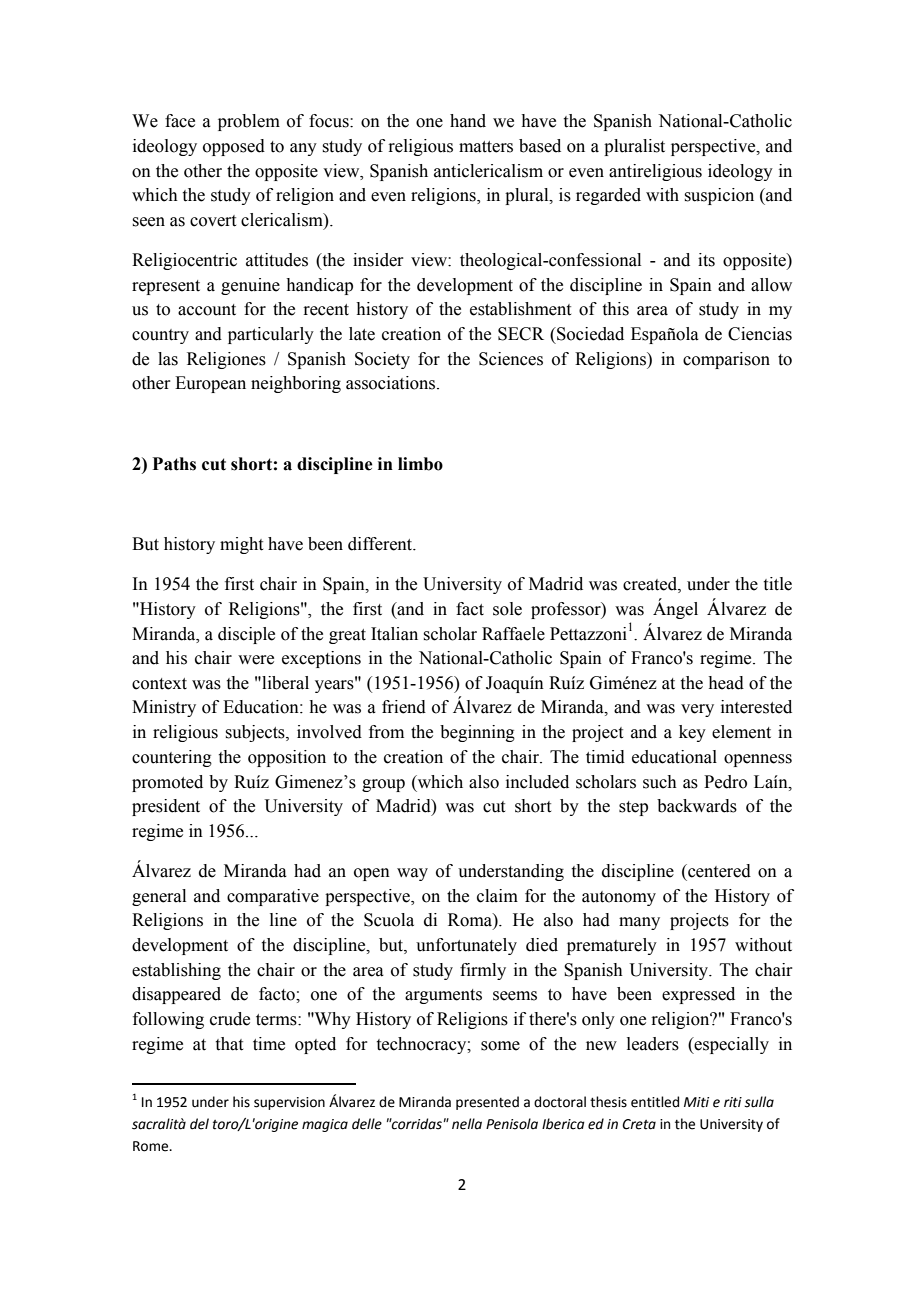 This page has height=1308, width=924. I want to click on head, so click(726, 683).
